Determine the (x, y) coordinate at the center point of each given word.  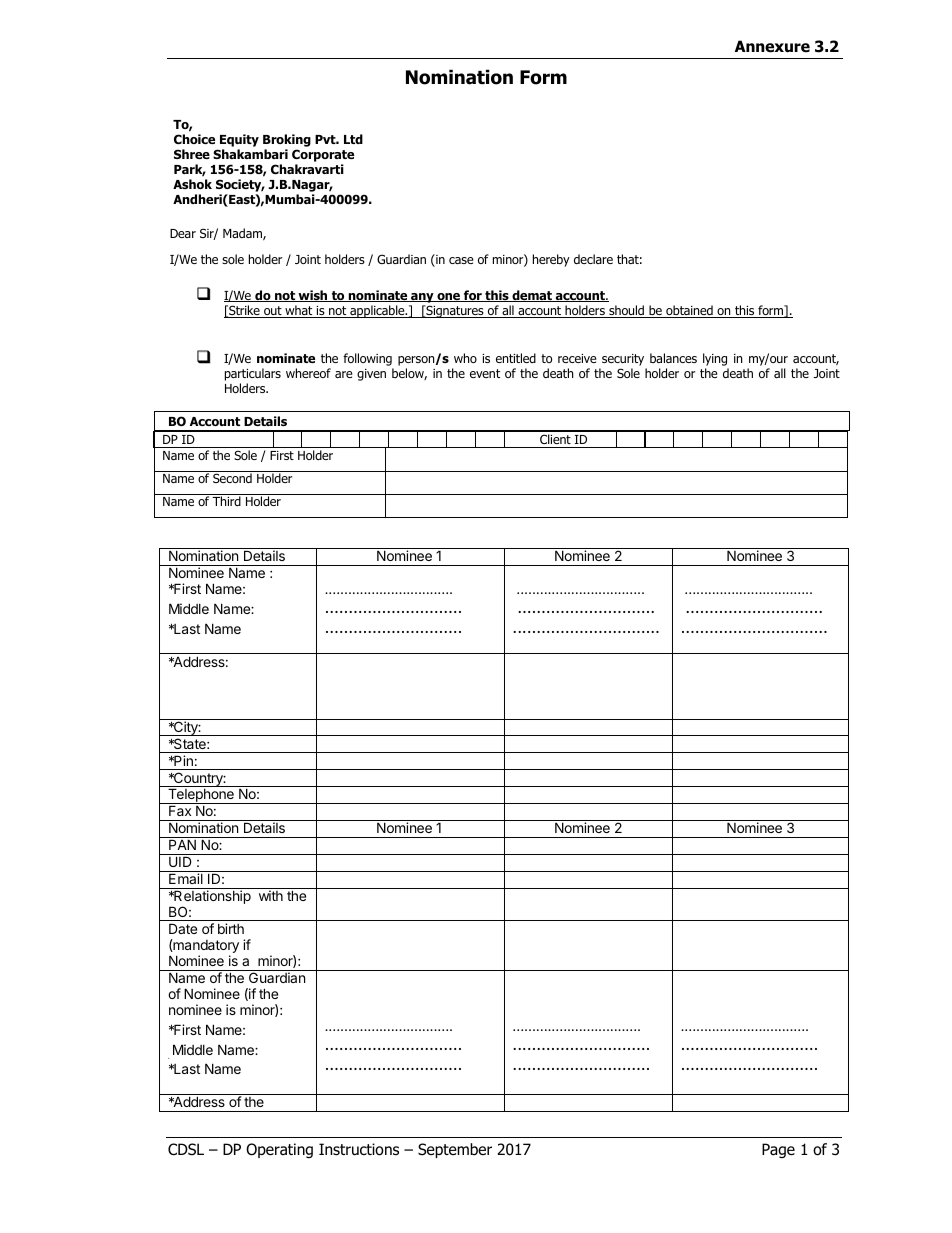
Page (778, 1150)
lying (715, 359)
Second (232, 478)
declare (593, 259)
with (271, 895)
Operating (279, 1150)
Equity (239, 140)
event (485, 373)
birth (231, 928)
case (461, 260)
